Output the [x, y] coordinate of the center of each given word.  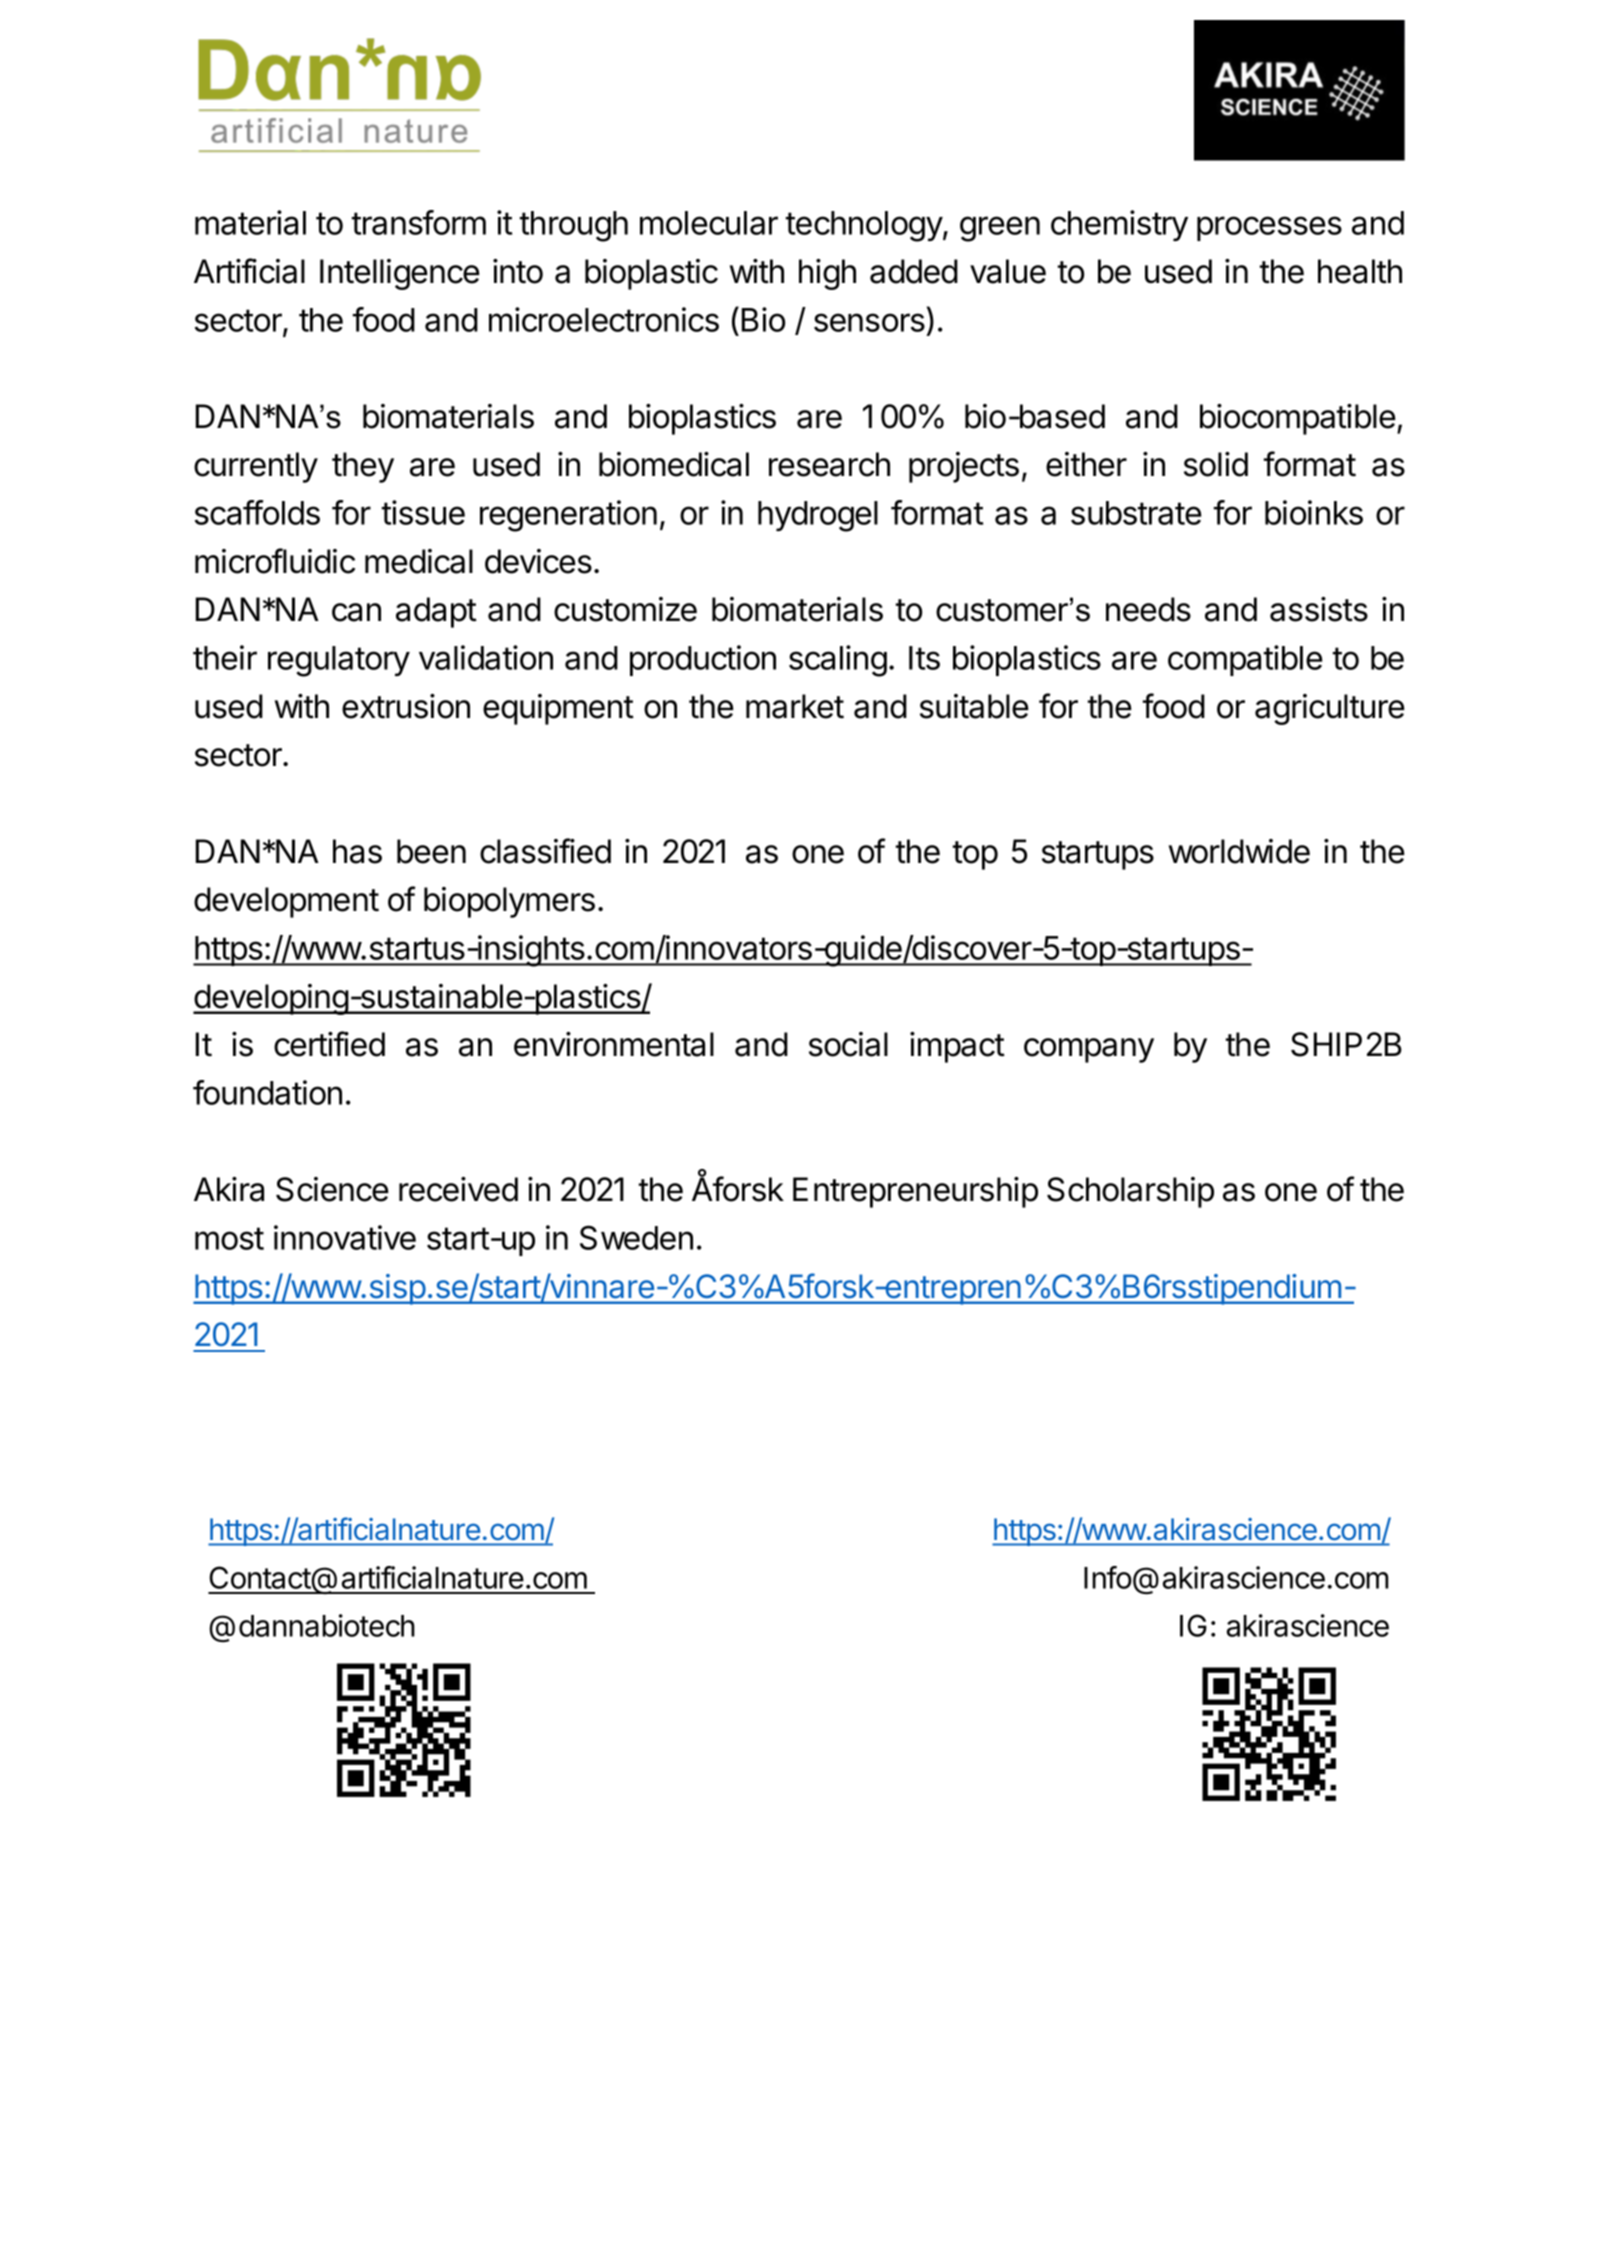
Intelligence [400, 274]
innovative [345, 1237]
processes [1269, 228]
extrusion [406, 706]
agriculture [1330, 709]
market [795, 706]
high [827, 274]
